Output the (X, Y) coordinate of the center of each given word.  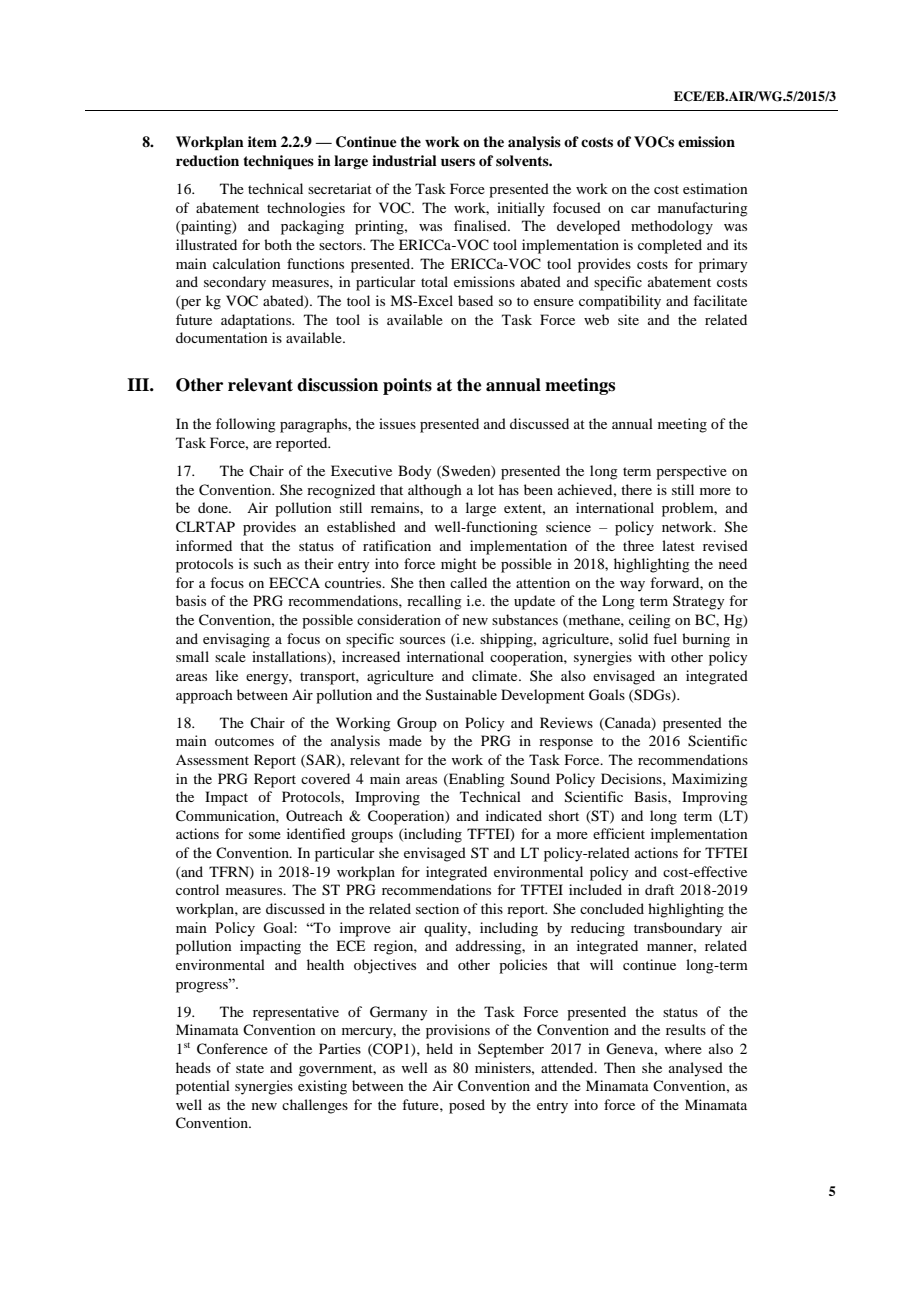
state (250, 1068)
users (458, 162)
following (246, 425)
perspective (691, 472)
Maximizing (710, 780)
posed (467, 1106)
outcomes (244, 741)
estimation (715, 188)
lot (486, 489)
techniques (278, 162)
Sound (530, 779)
